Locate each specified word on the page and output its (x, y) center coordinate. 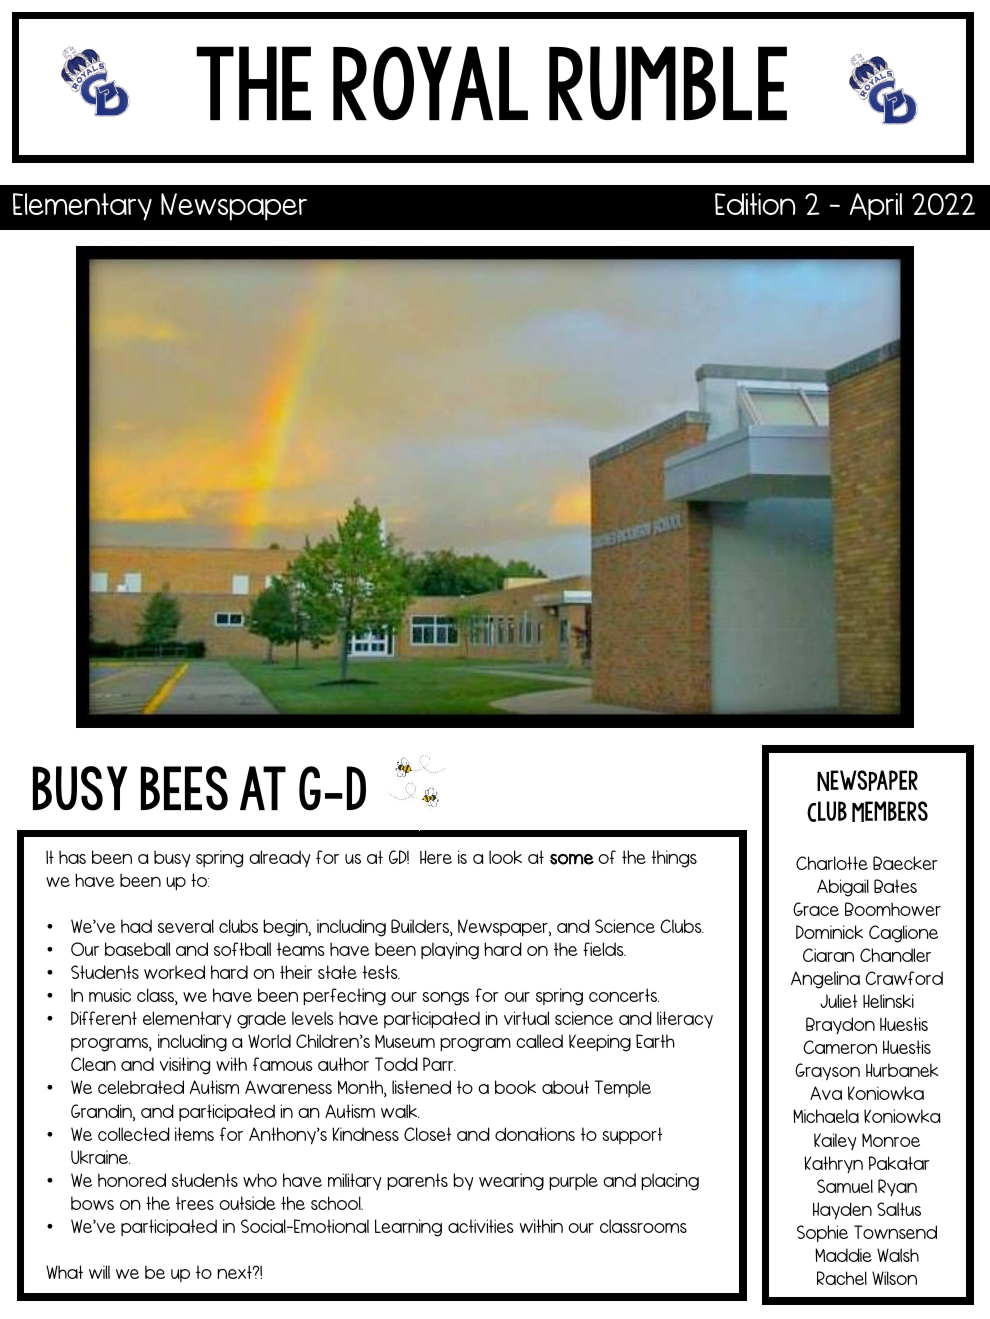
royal (430, 83)
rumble (668, 83)
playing (450, 951)
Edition (755, 204)
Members (890, 811)
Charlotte (832, 863)
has (72, 857)
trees (195, 1203)
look (505, 857)
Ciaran (828, 955)
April (876, 207)
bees (184, 788)
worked (174, 972)
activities (481, 1226)
